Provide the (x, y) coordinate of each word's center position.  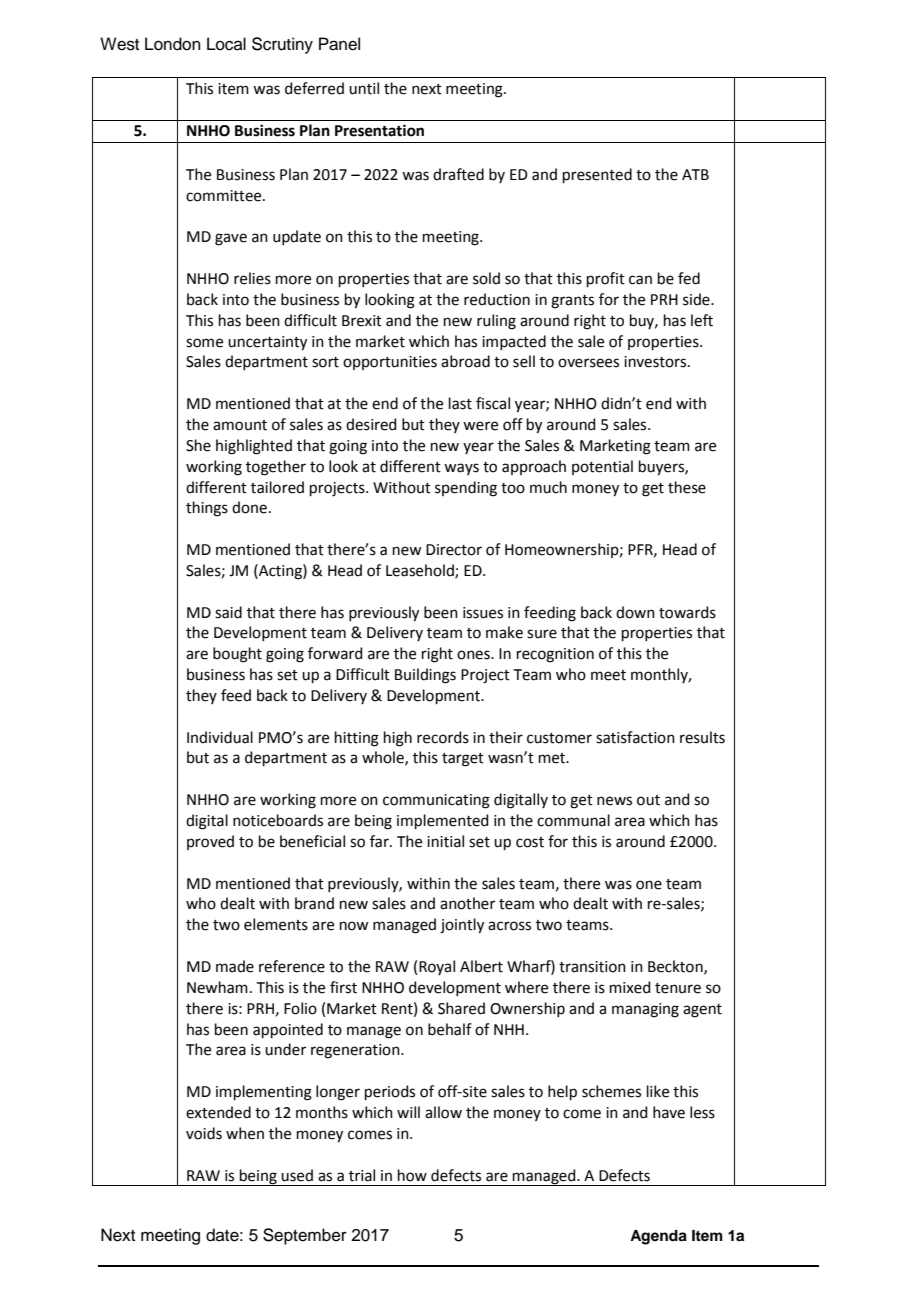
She (198, 445)
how (412, 1175)
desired (371, 424)
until (364, 88)
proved (210, 842)
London (173, 44)
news (614, 801)
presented (597, 175)
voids (204, 1133)
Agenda (658, 1237)
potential (602, 467)
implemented (443, 821)
